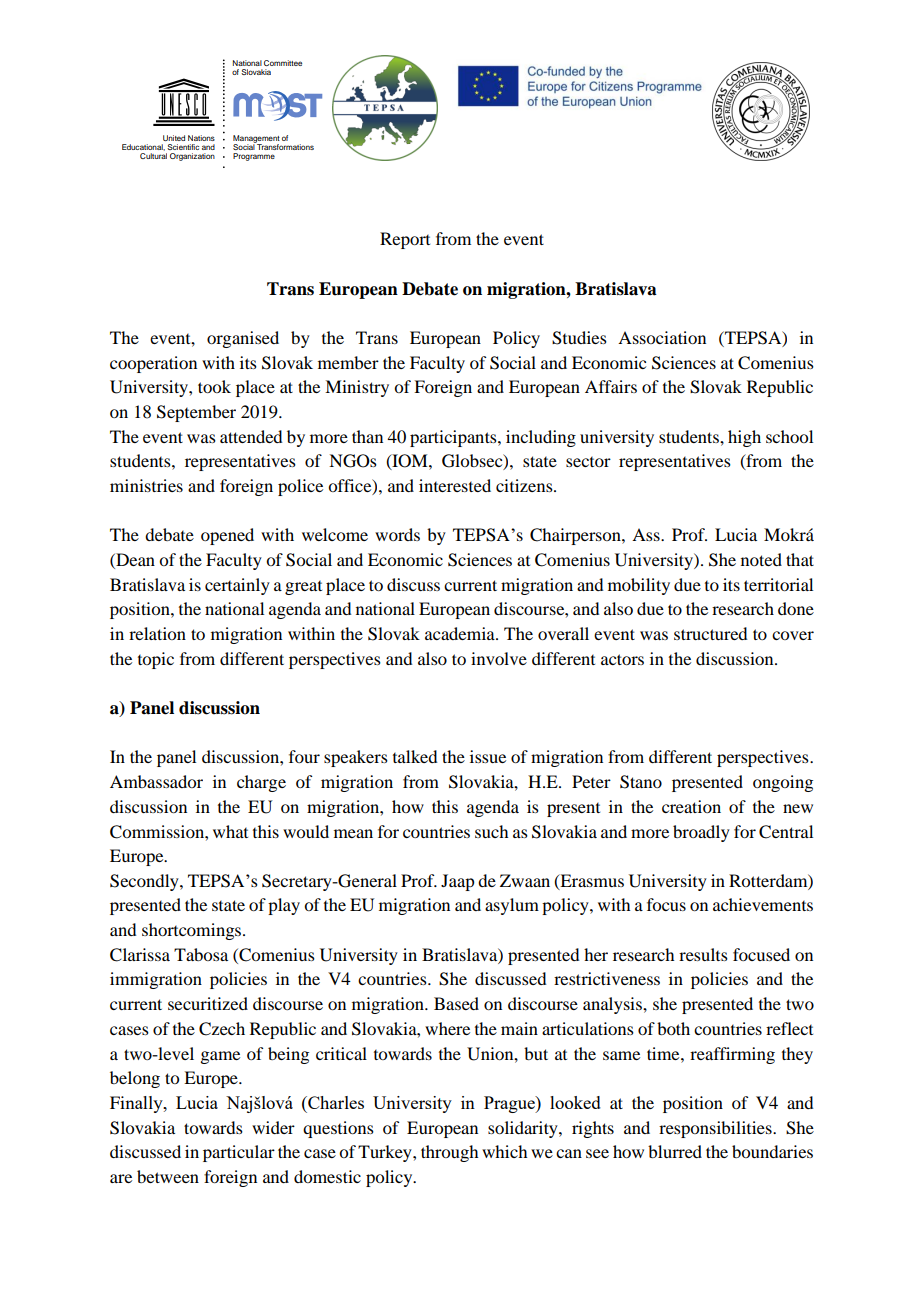 This screenshot has width=924, height=1309. Describe the element at coordinates (449, 1153) in the screenshot. I see `through` at that location.
